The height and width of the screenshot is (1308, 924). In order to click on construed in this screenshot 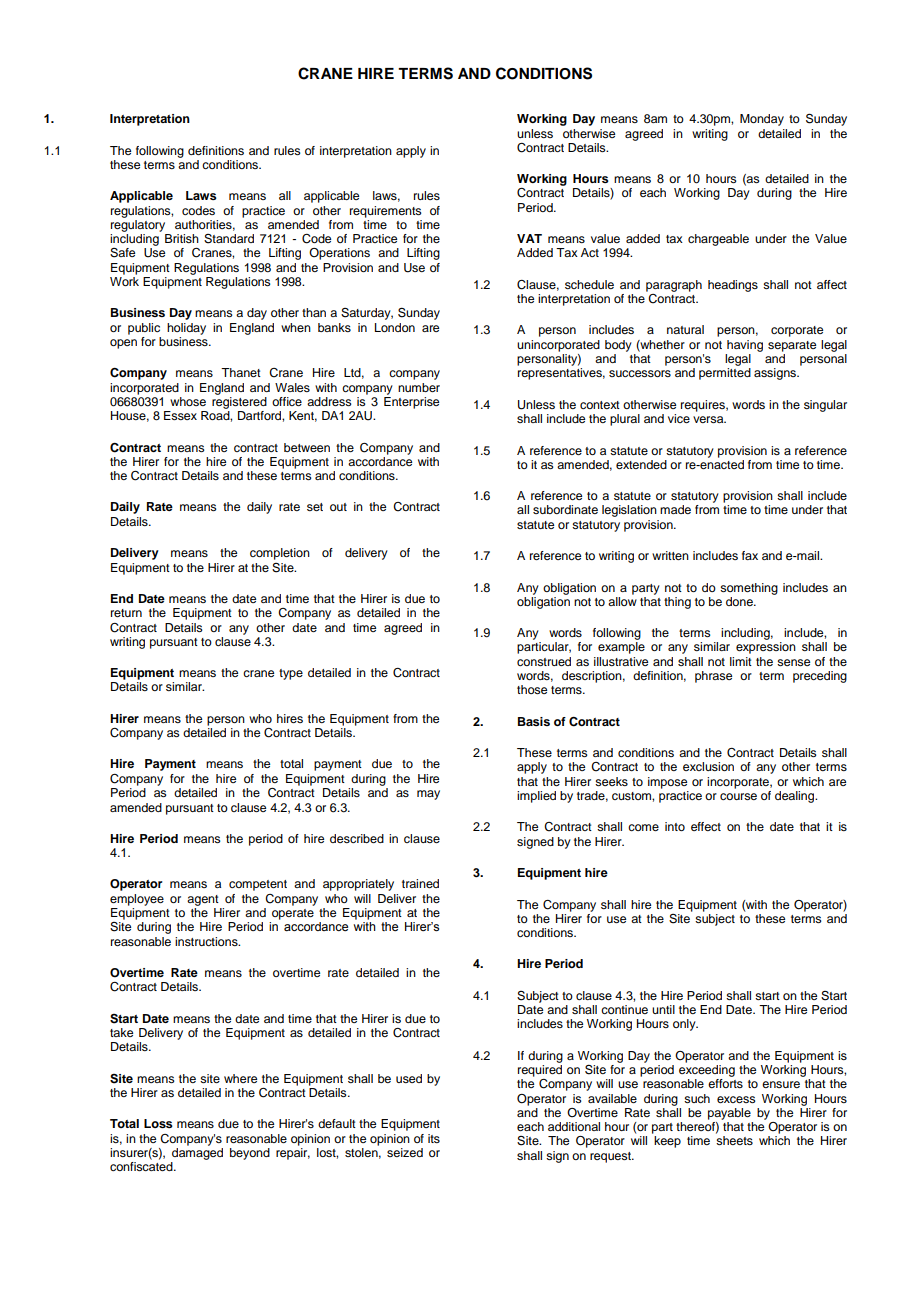, I will do `click(544, 661)`.
